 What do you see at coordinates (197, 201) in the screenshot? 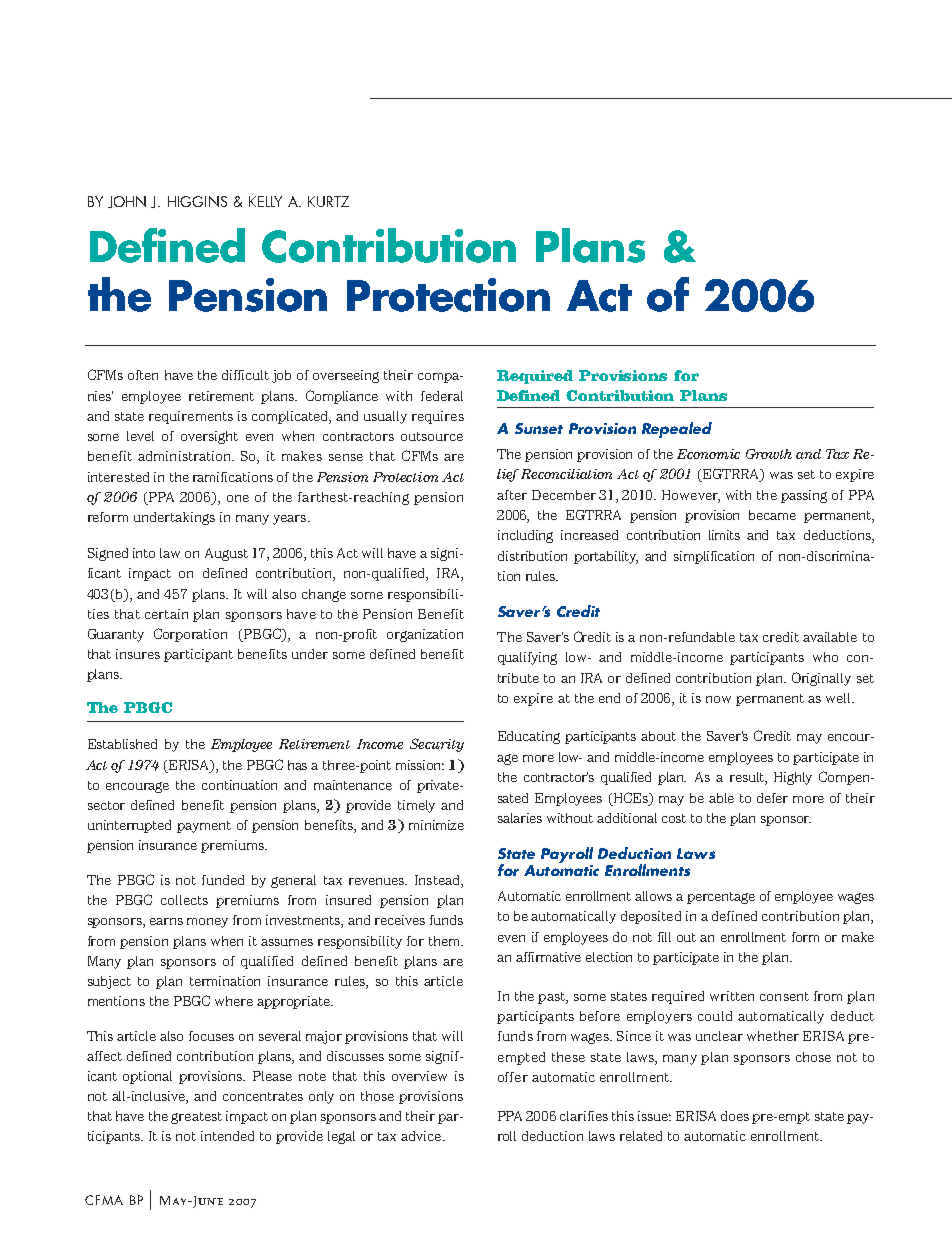
I see `HIGGINS` at bounding box center [197, 201].
